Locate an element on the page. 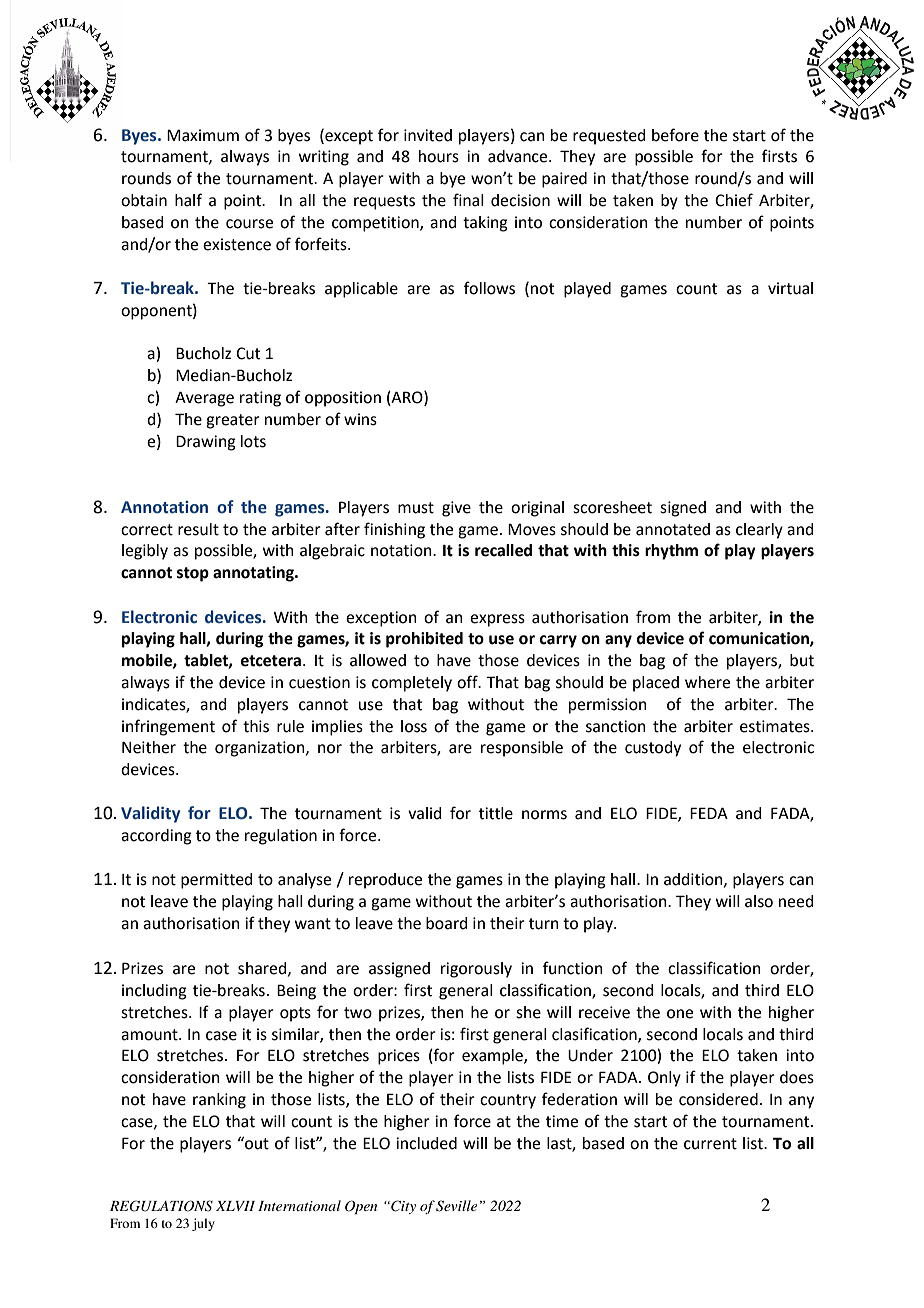 The width and height of the image is (924, 1308). hours is located at coordinates (439, 156).
